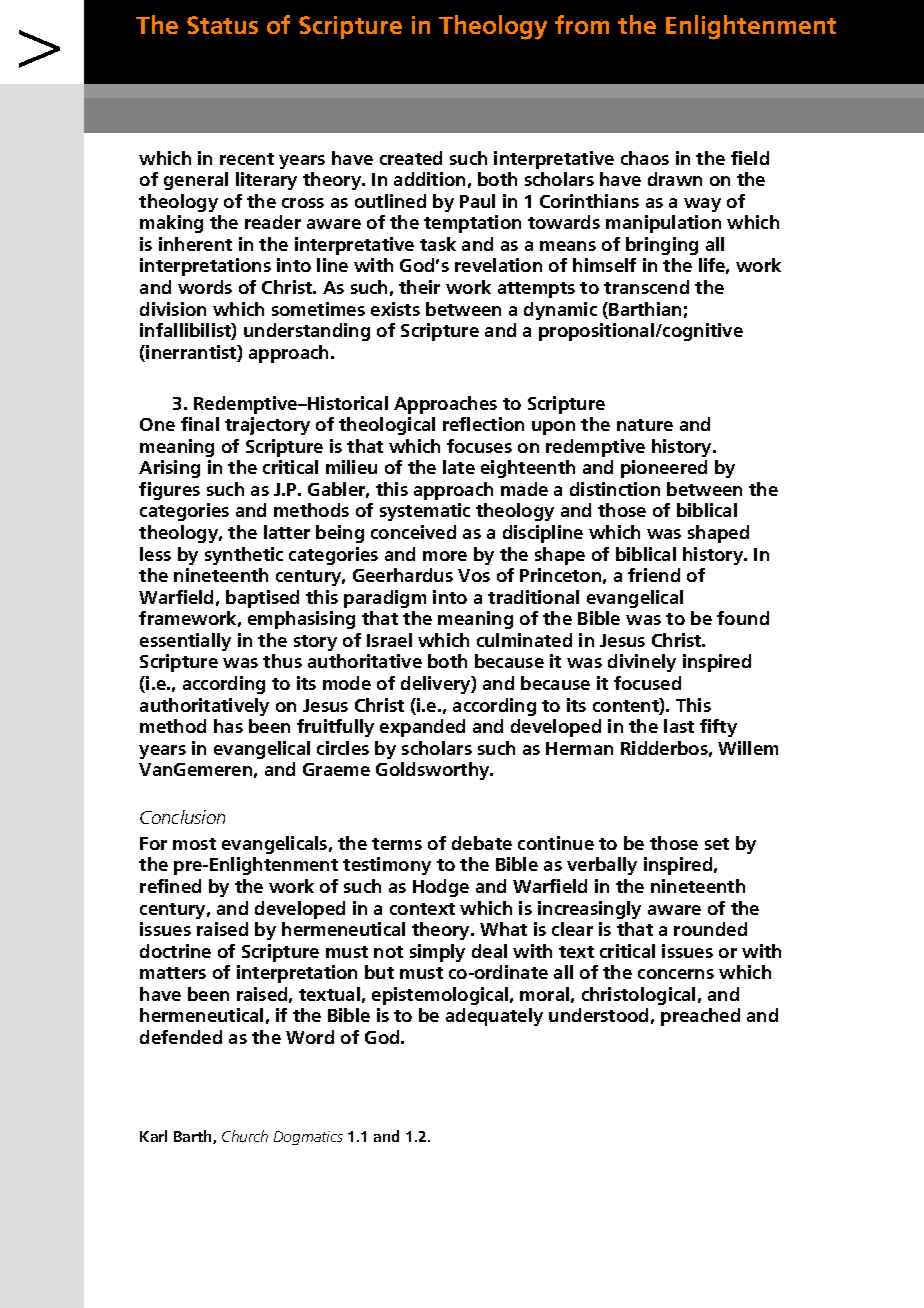  Describe the element at coordinates (483, 424) in the screenshot. I see `reflection` at that location.
